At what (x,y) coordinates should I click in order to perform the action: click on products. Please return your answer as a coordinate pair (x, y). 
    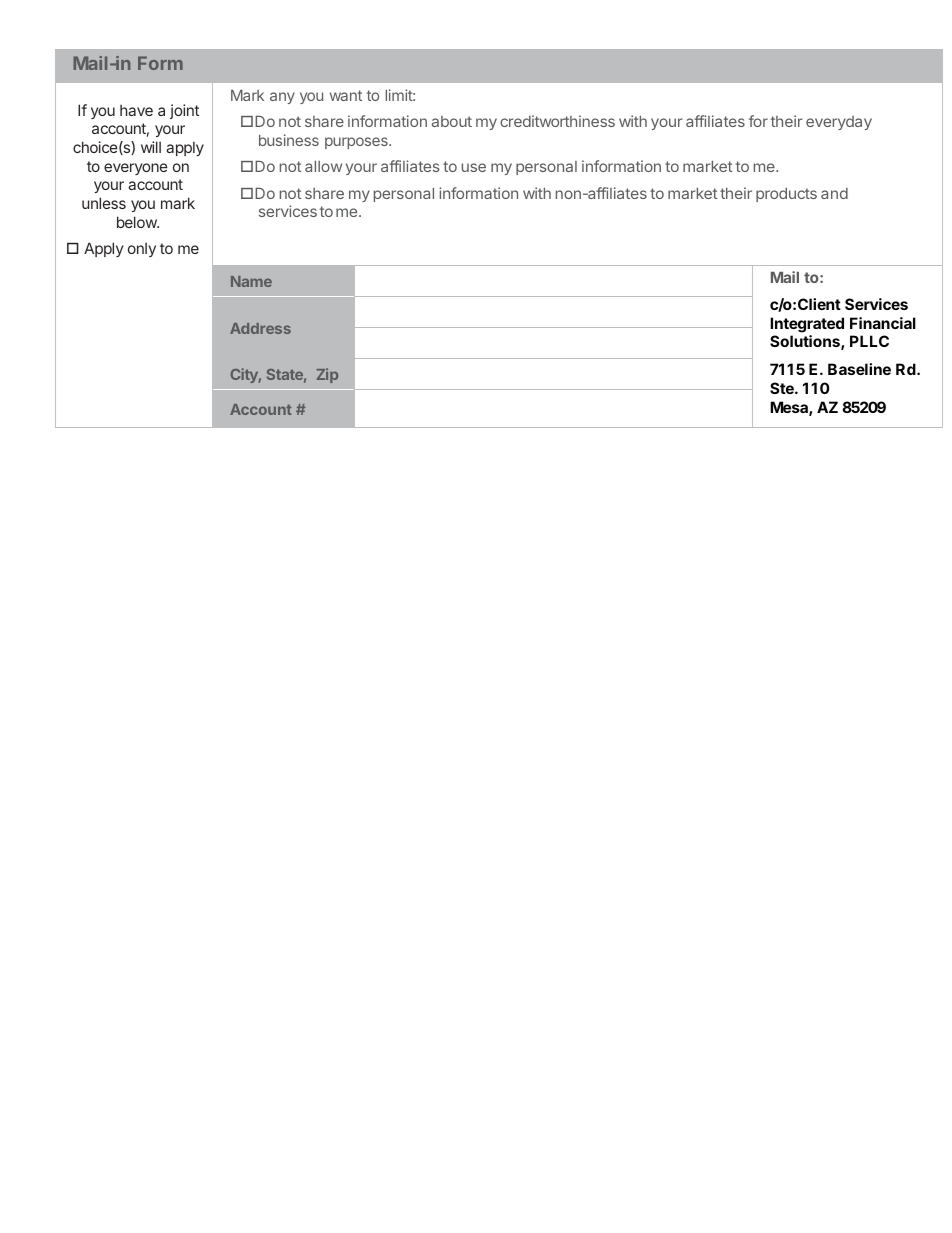
    Looking at the image, I should click on (786, 195).
